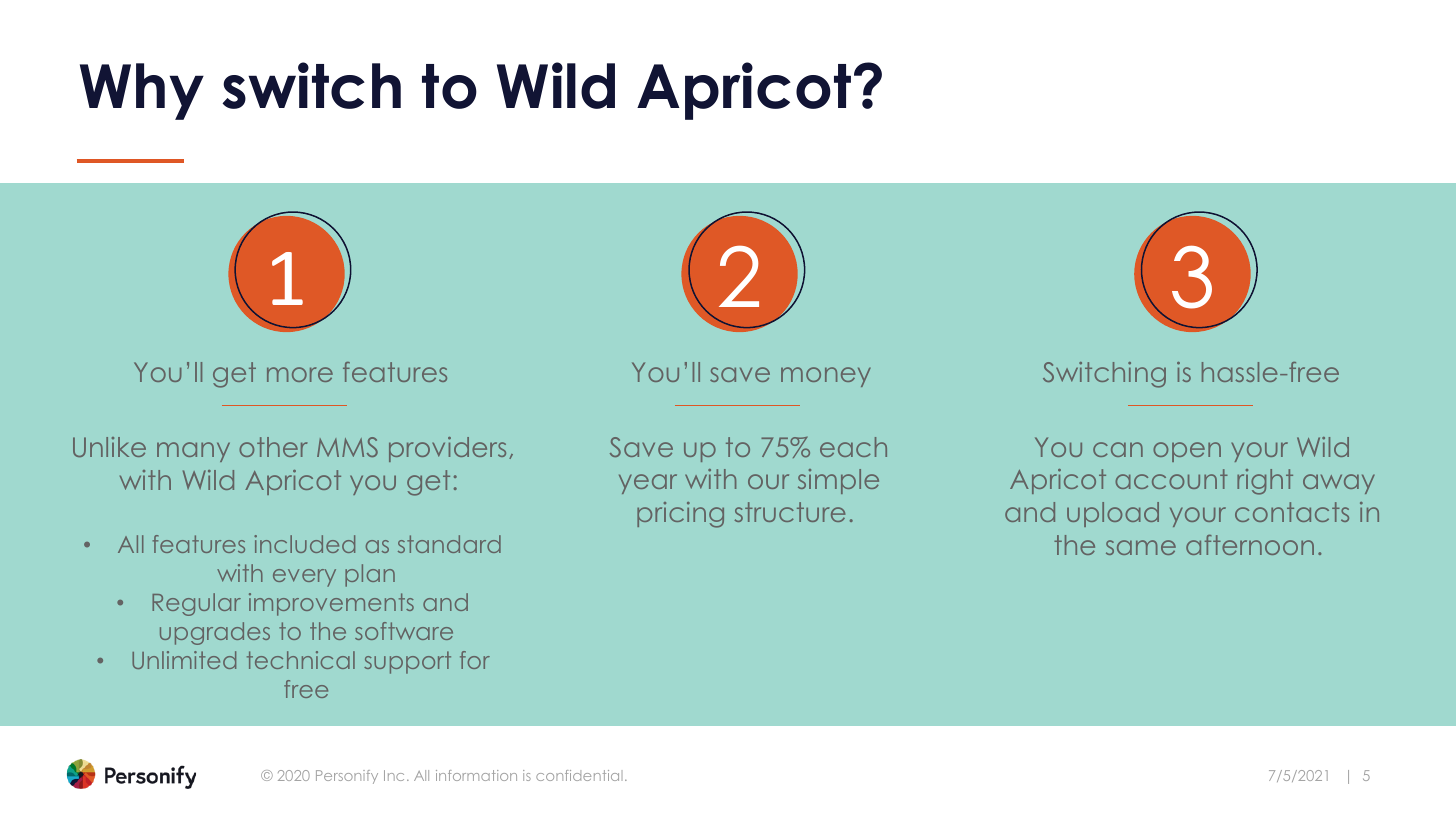 This screenshot has height=819, width=1456. Describe the element at coordinates (347, 777) in the screenshot. I see `Personify` at that location.
